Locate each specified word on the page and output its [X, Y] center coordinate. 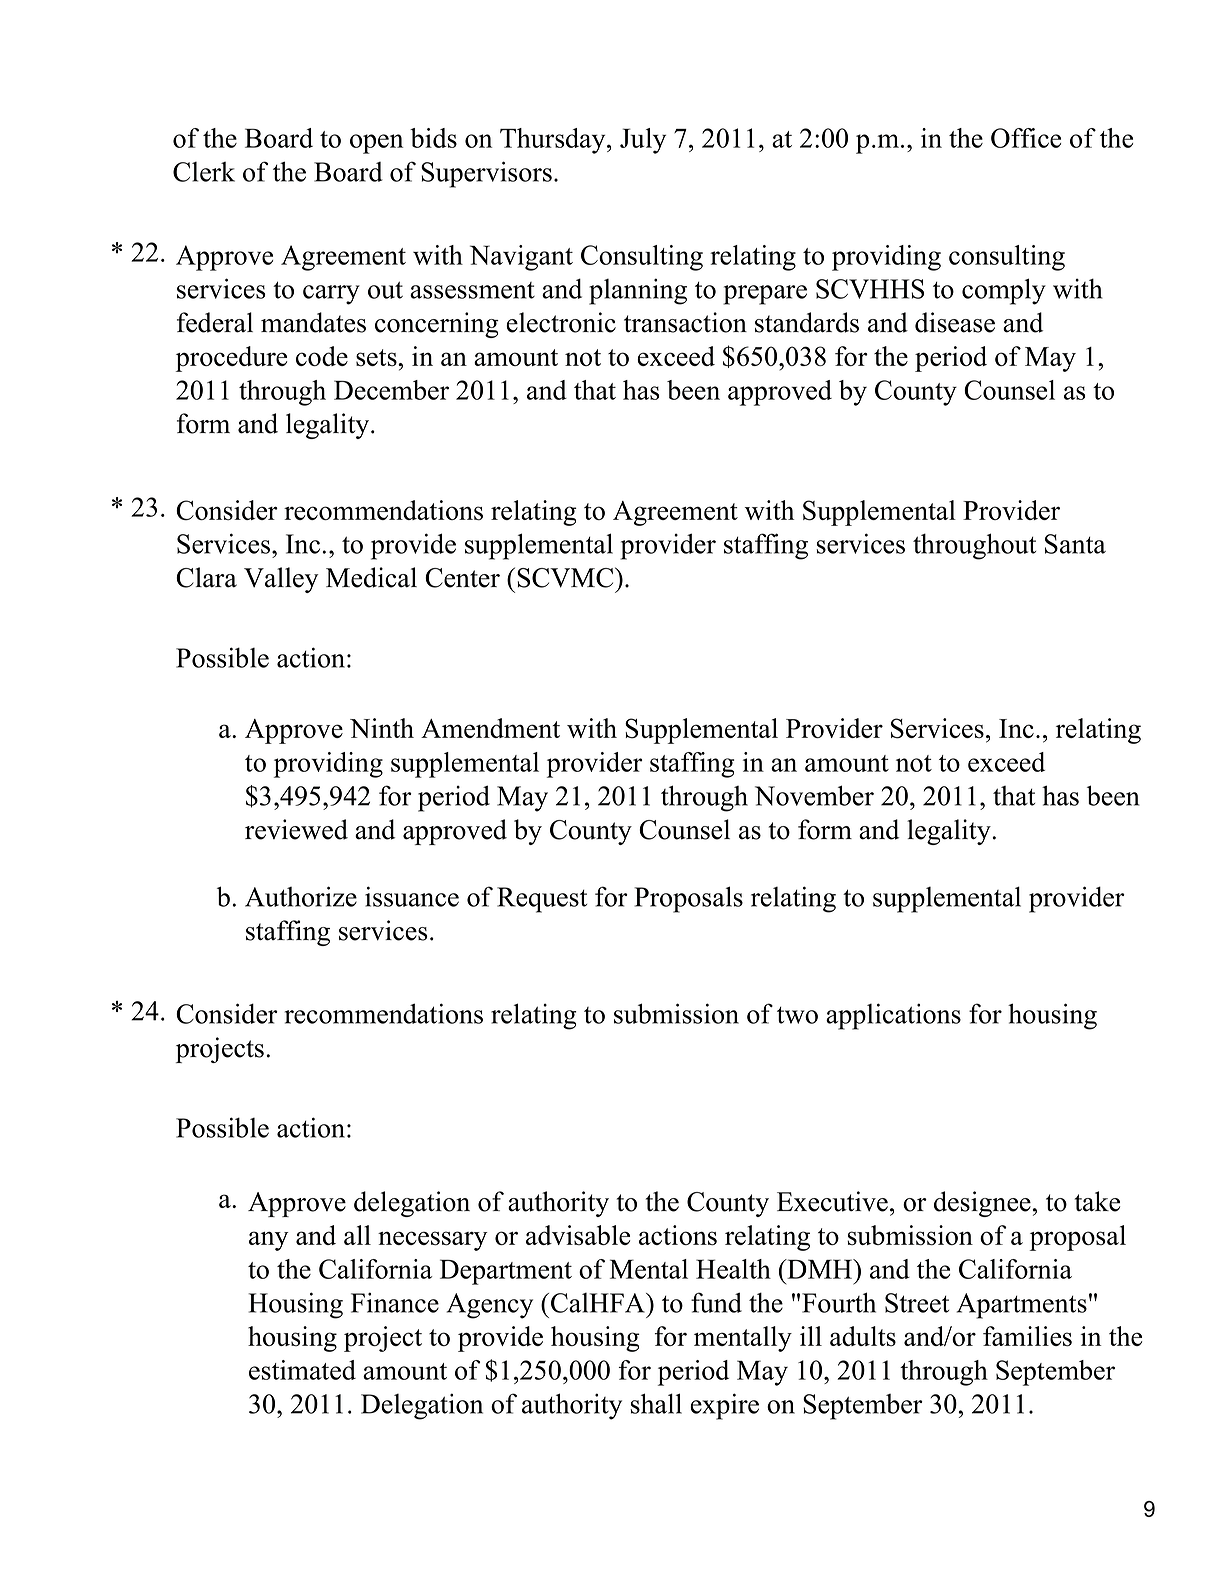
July [643, 141]
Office [1026, 138]
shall [656, 1403]
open [376, 144]
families [1027, 1336]
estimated [302, 1370]
